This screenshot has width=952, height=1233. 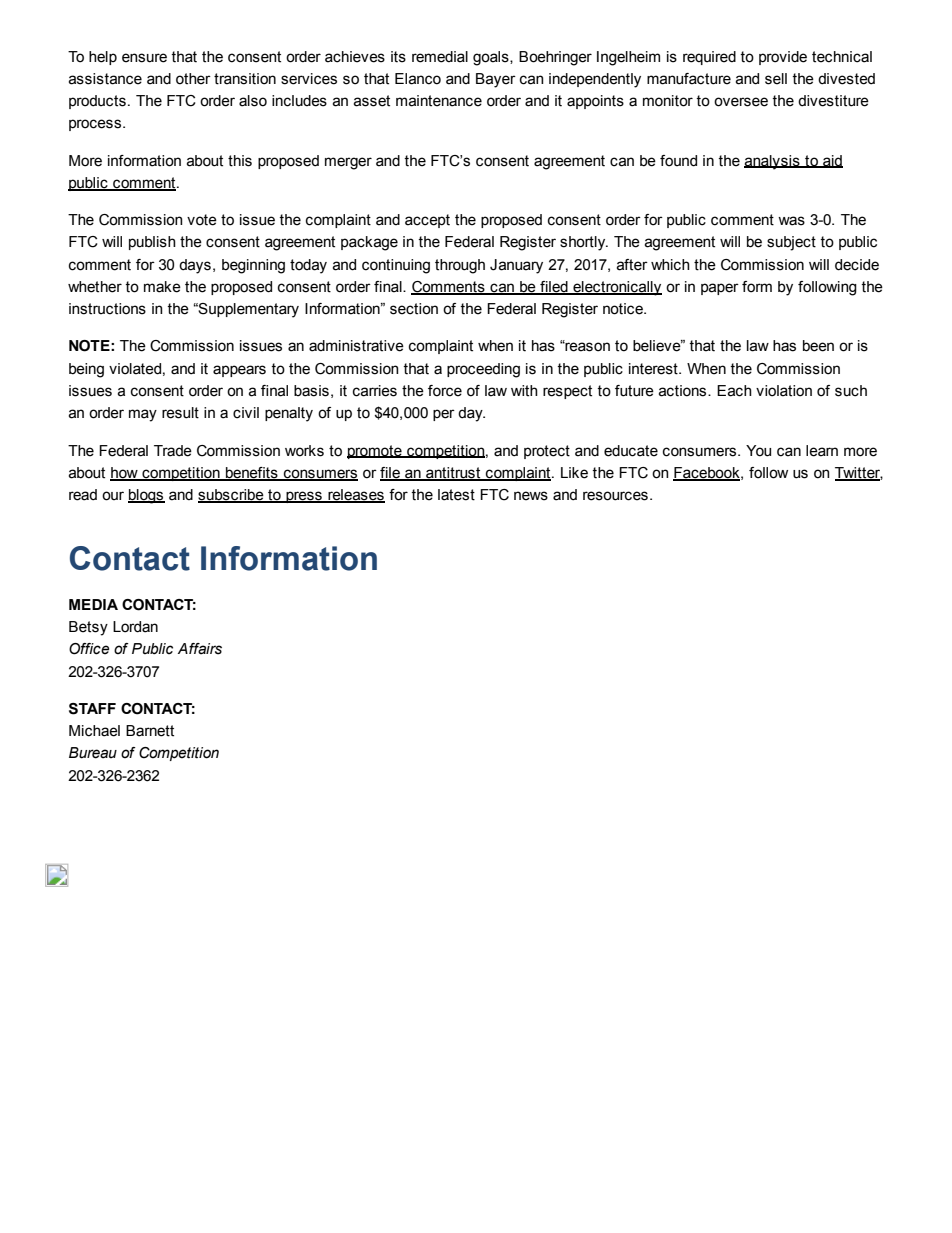 What do you see at coordinates (193, 79) in the screenshot?
I see `other` at bounding box center [193, 79].
